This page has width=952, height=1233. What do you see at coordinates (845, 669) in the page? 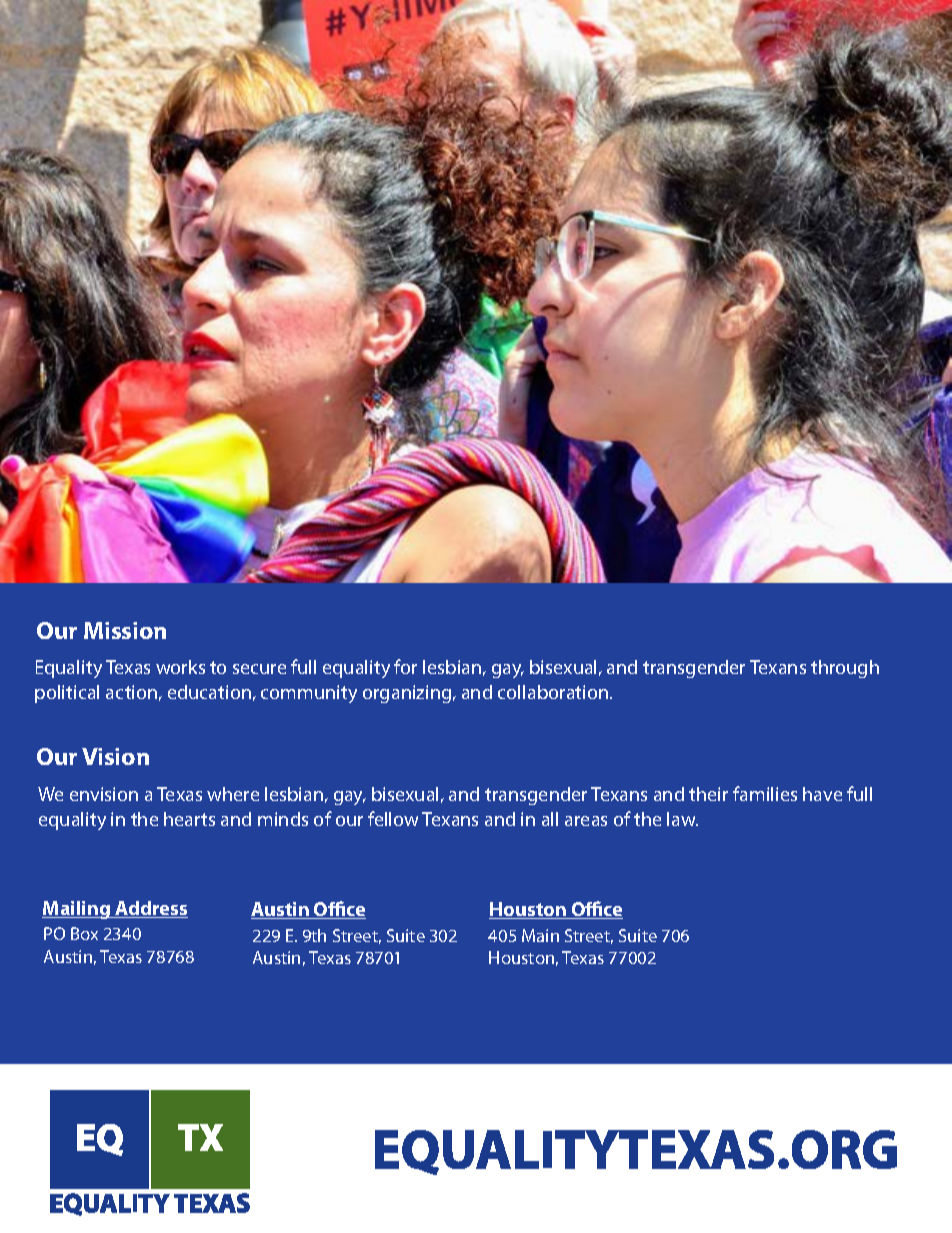
I see `through` at bounding box center [845, 669].
